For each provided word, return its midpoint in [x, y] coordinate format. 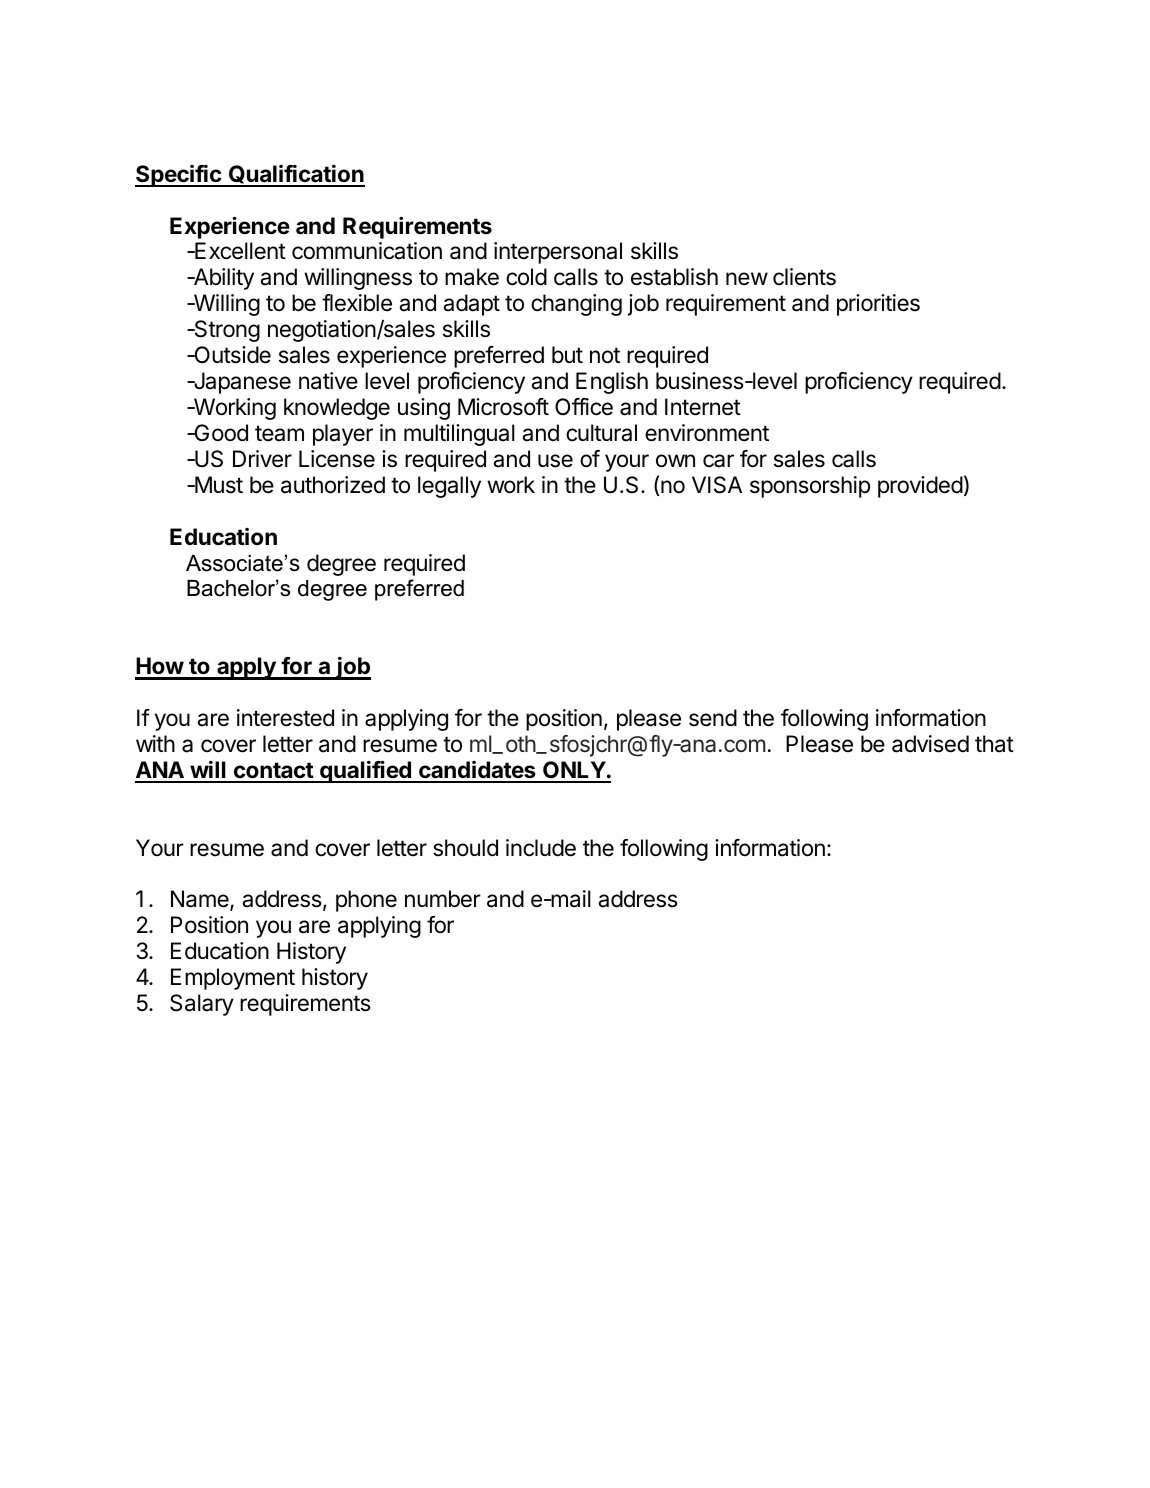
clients [804, 277]
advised [930, 744]
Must [218, 485]
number [443, 899]
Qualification [296, 175]
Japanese [241, 383]
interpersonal [558, 253]
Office [584, 407]
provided [920, 487]
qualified [365, 771]
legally [449, 487]
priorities [878, 305]
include [541, 848]
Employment [233, 979]
